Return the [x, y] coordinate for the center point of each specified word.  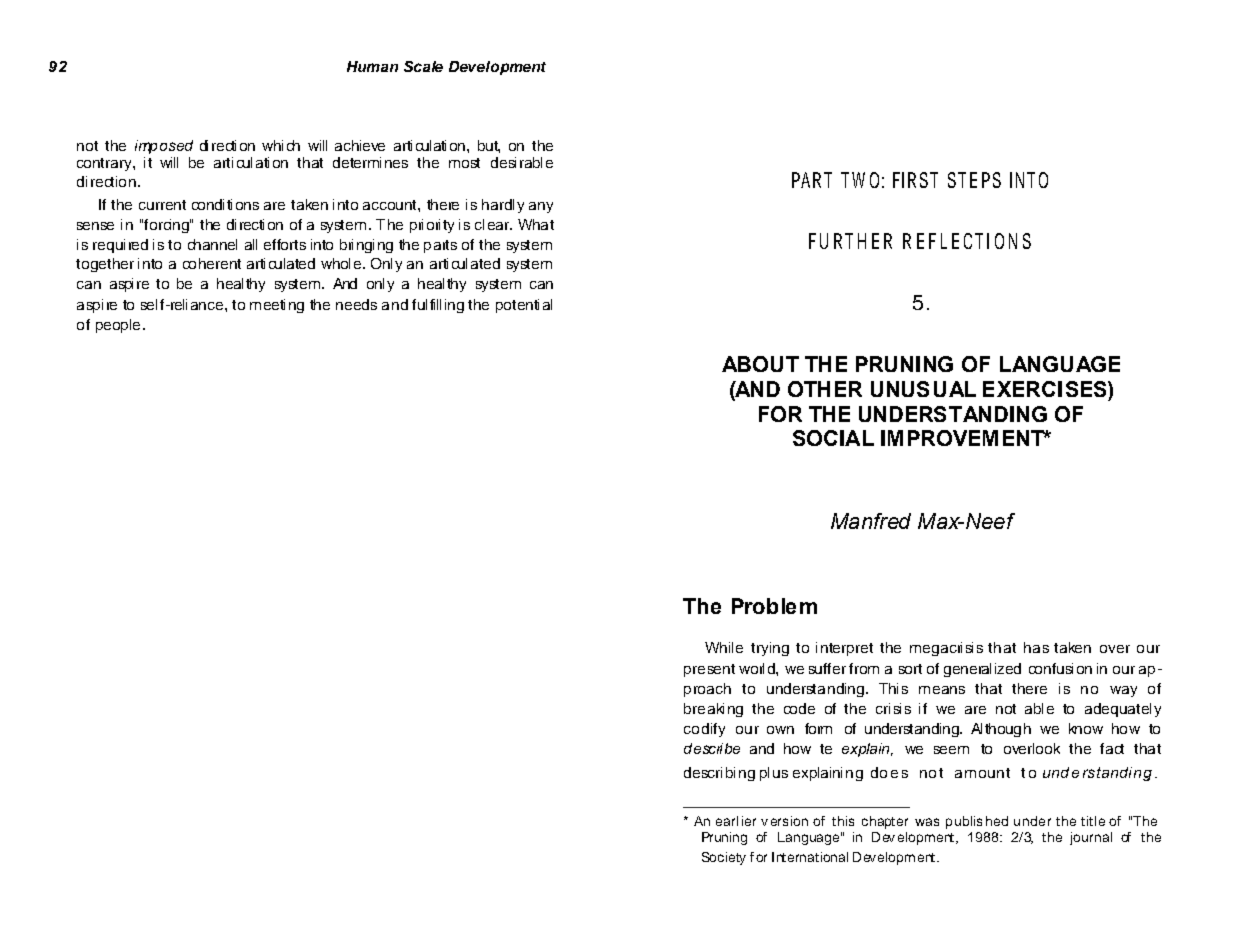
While [724, 647]
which [281, 145]
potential [524, 306]
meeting [277, 306]
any [541, 207]
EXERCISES [1046, 389]
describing [719, 774]
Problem [774, 606]
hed [997, 821]
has [1036, 647]
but [489, 146]
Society [724, 858]
